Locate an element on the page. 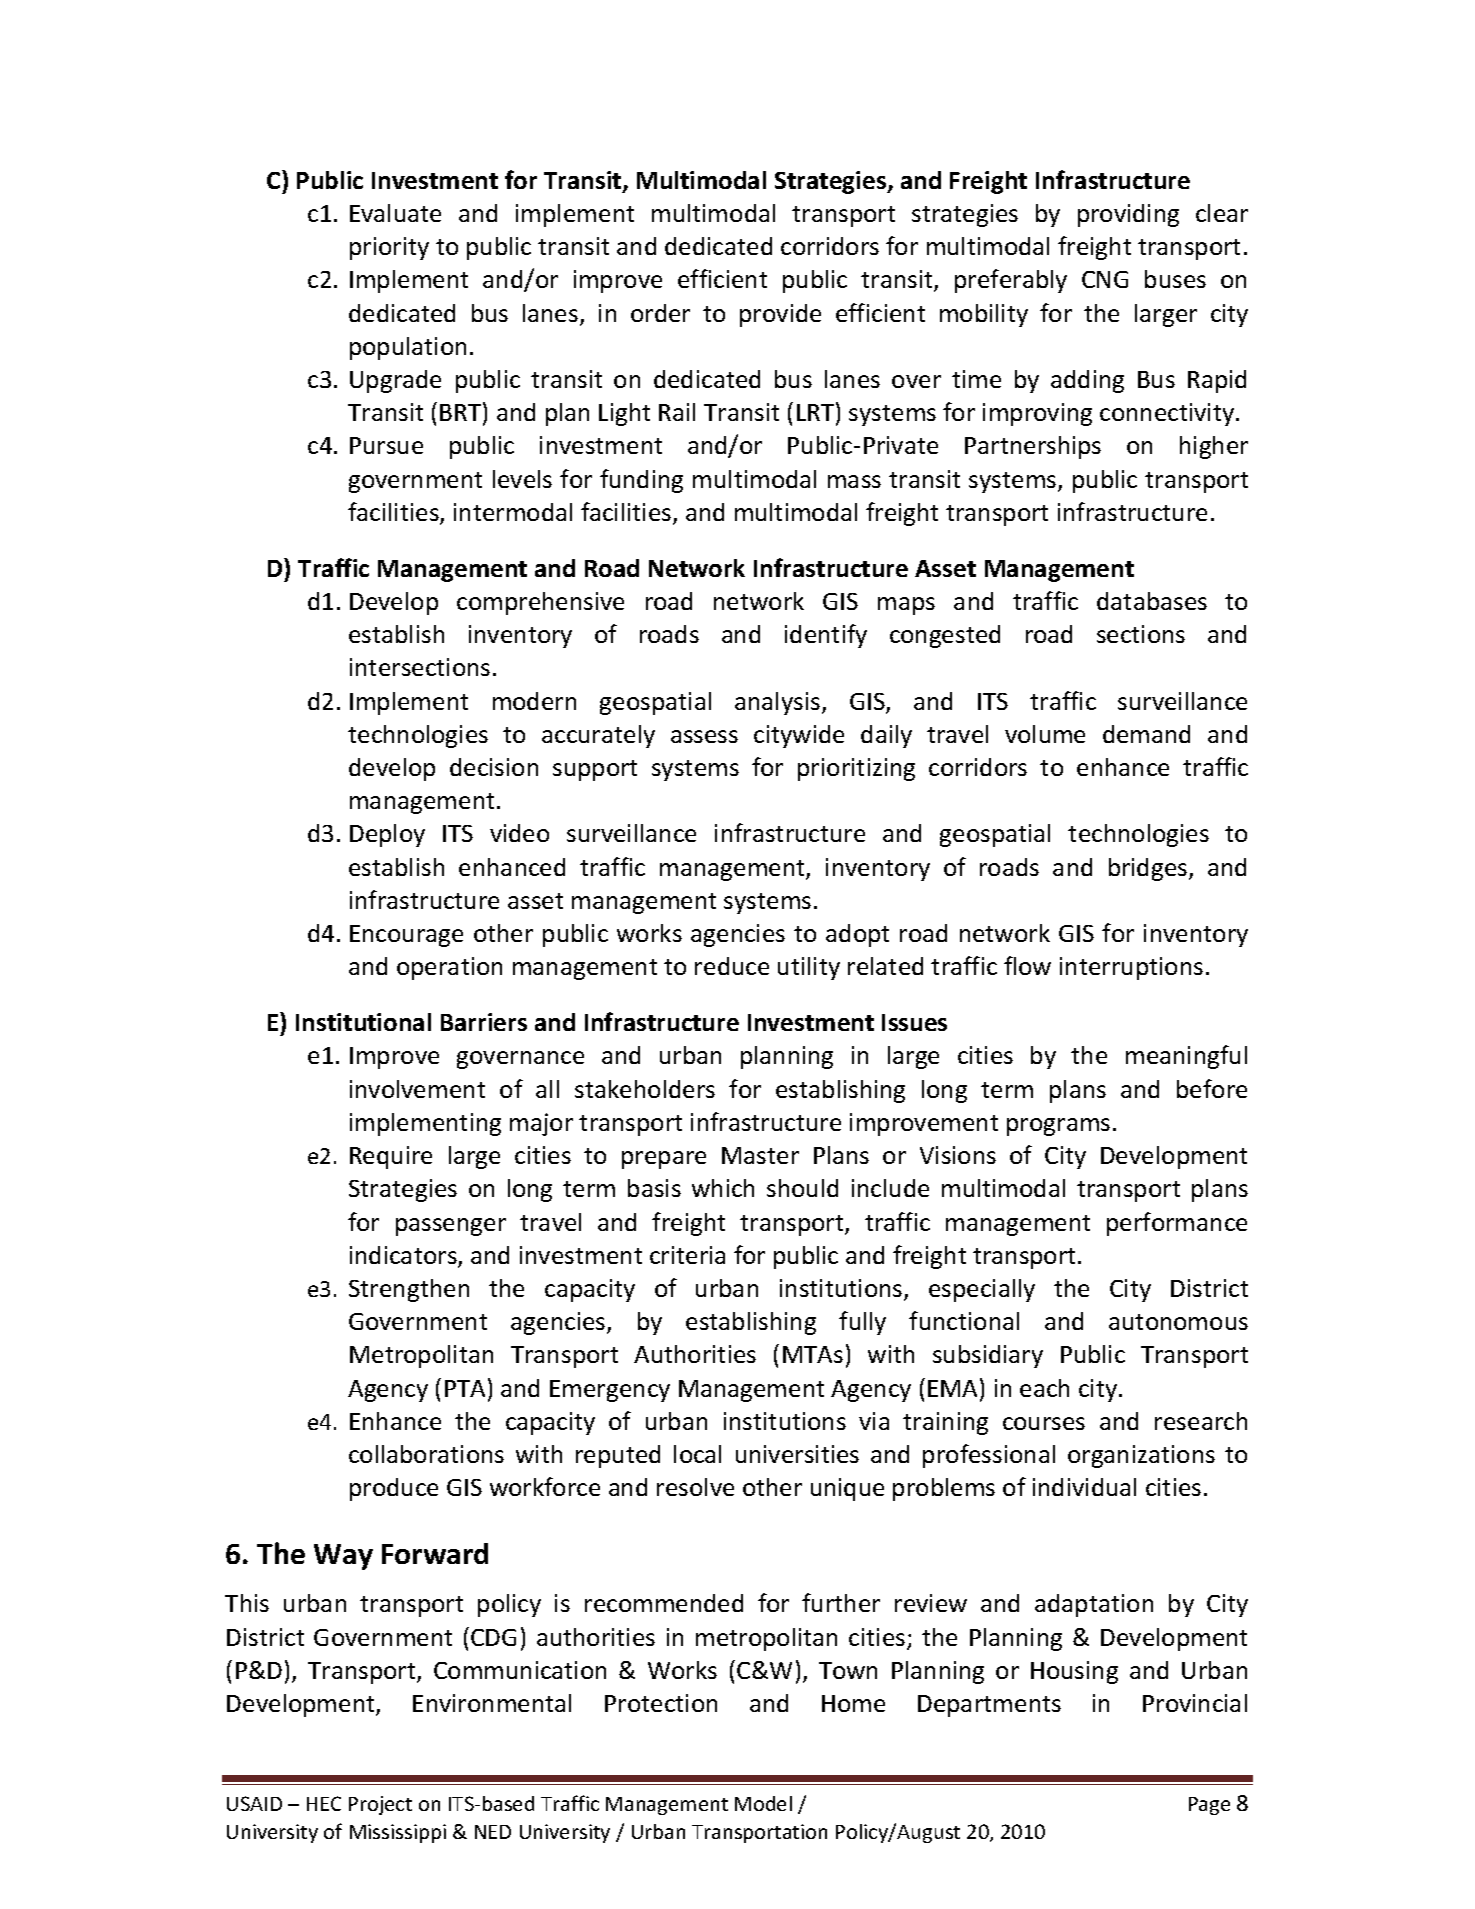 This image has height=1909, width=1475. indicators is located at coordinates (404, 1256).
